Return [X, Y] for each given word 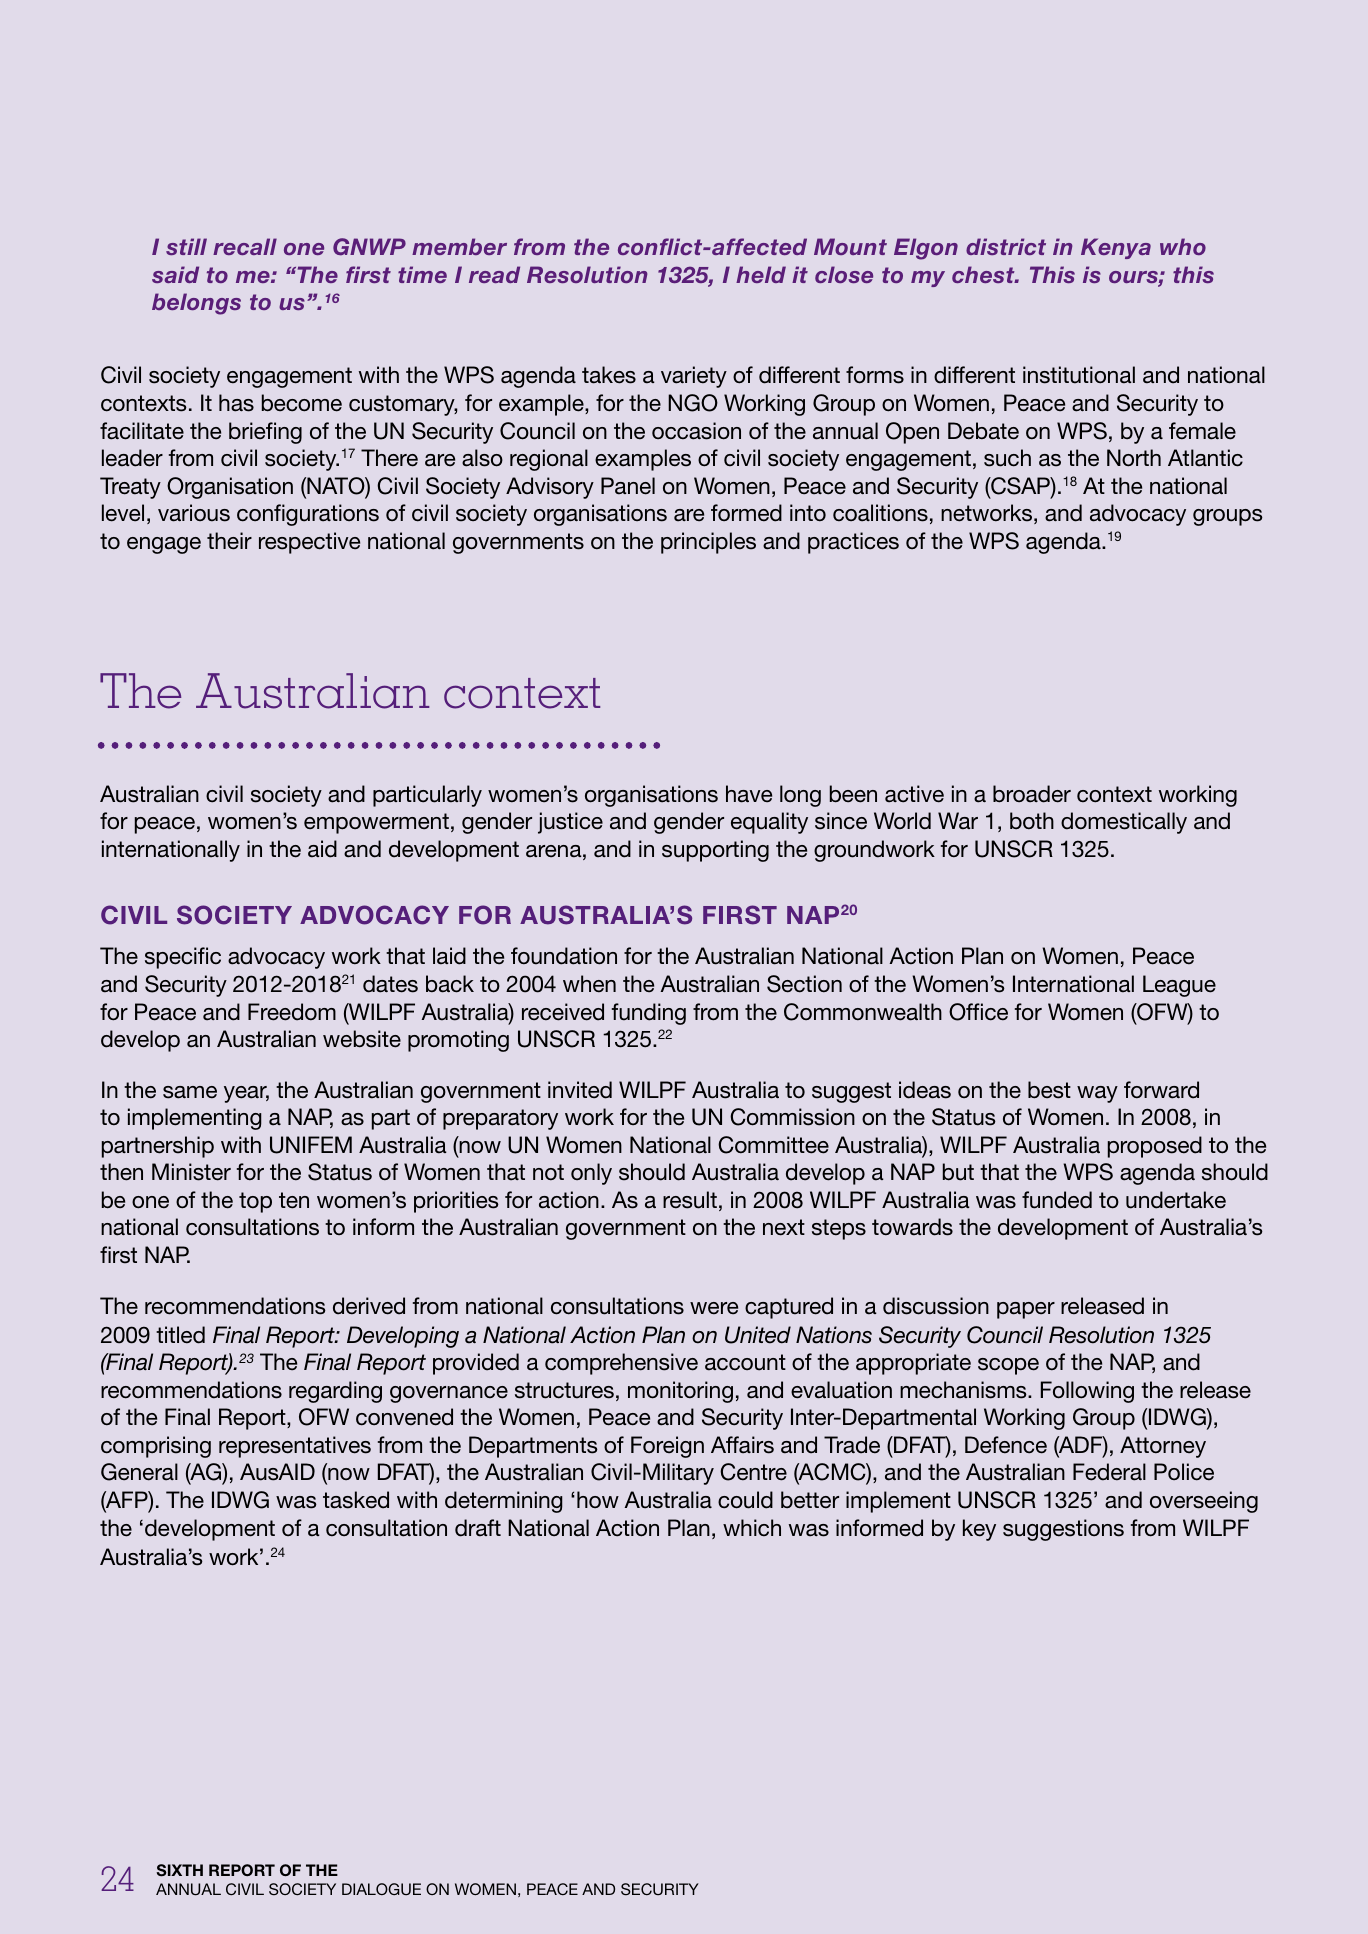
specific [183, 958]
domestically [1124, 823]
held [761, 274]
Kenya [1116, 248]
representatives [295, 1447]
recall [245, 246]
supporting [715, 851]
